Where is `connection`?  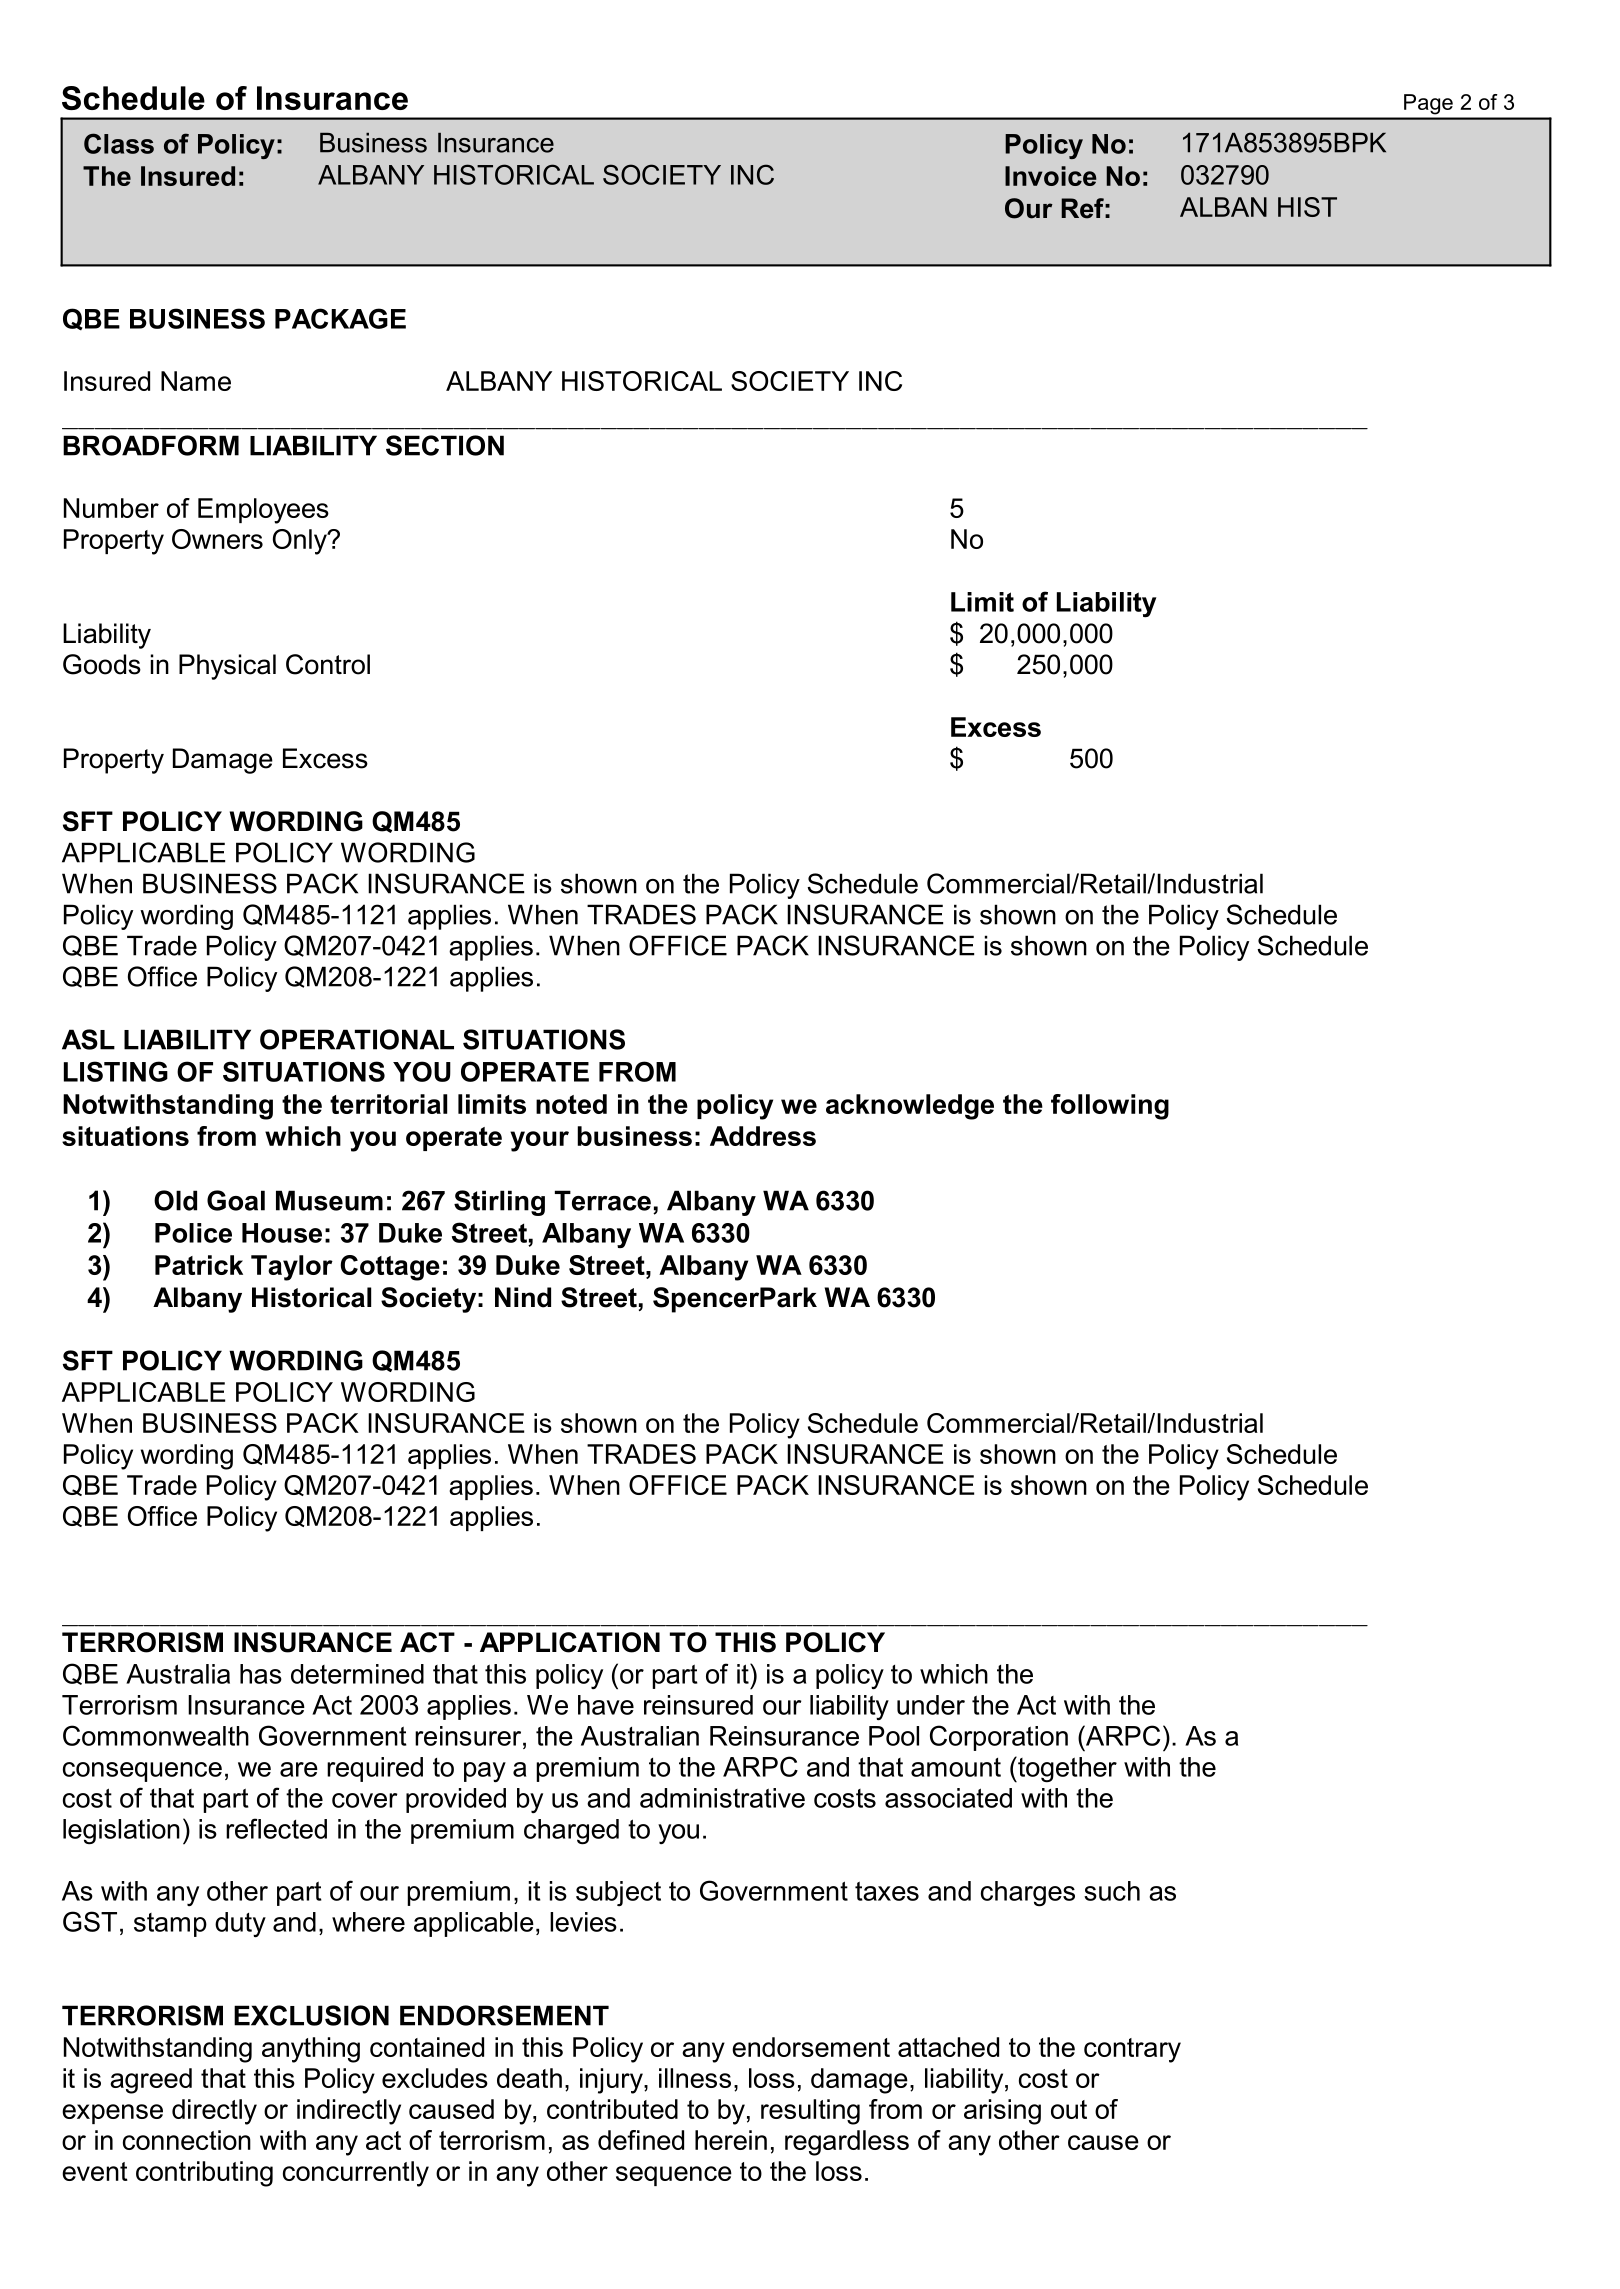
connection is located at coordinates (187, 2140).
